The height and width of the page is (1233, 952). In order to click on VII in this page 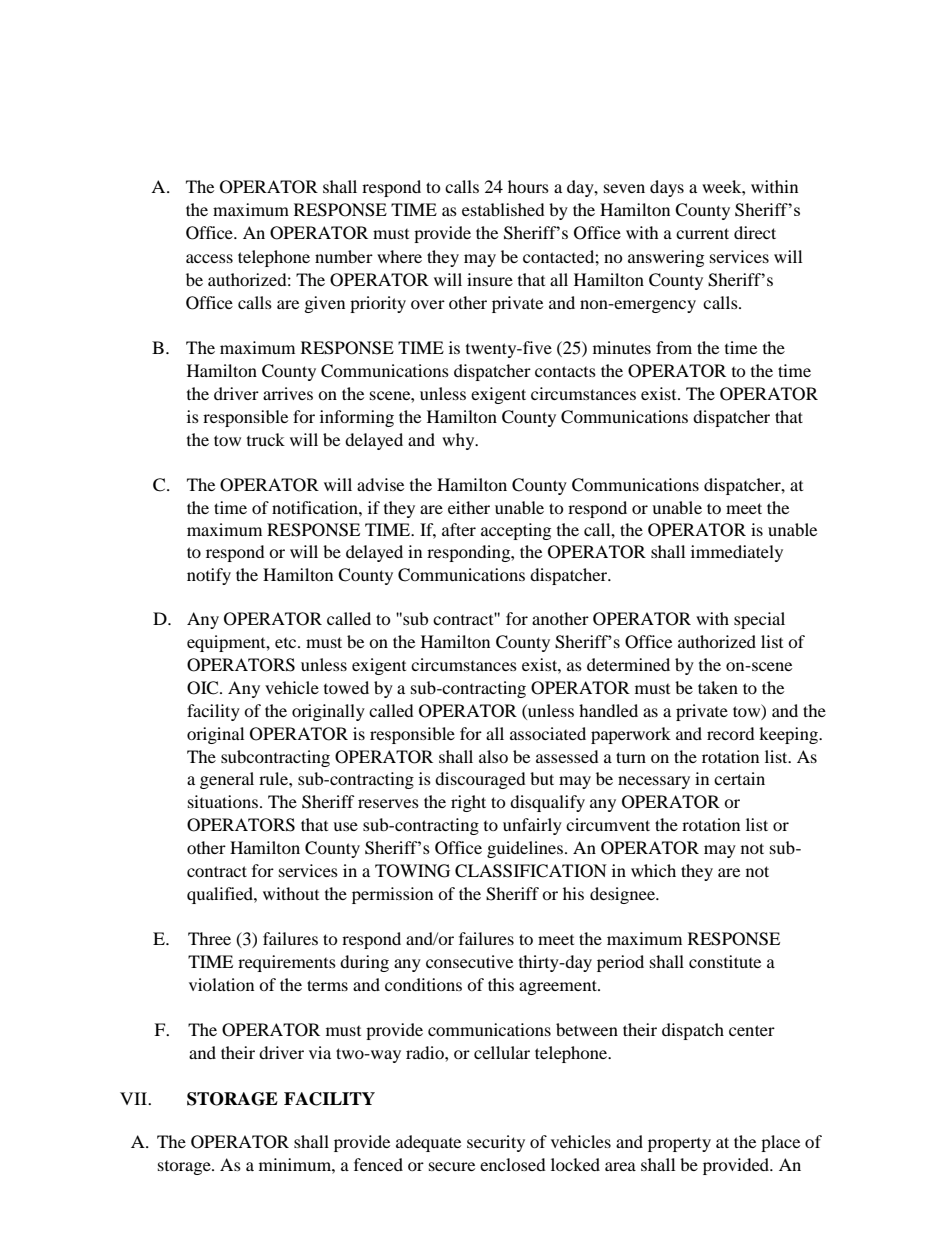, I will do `click(134, 1098)`.
